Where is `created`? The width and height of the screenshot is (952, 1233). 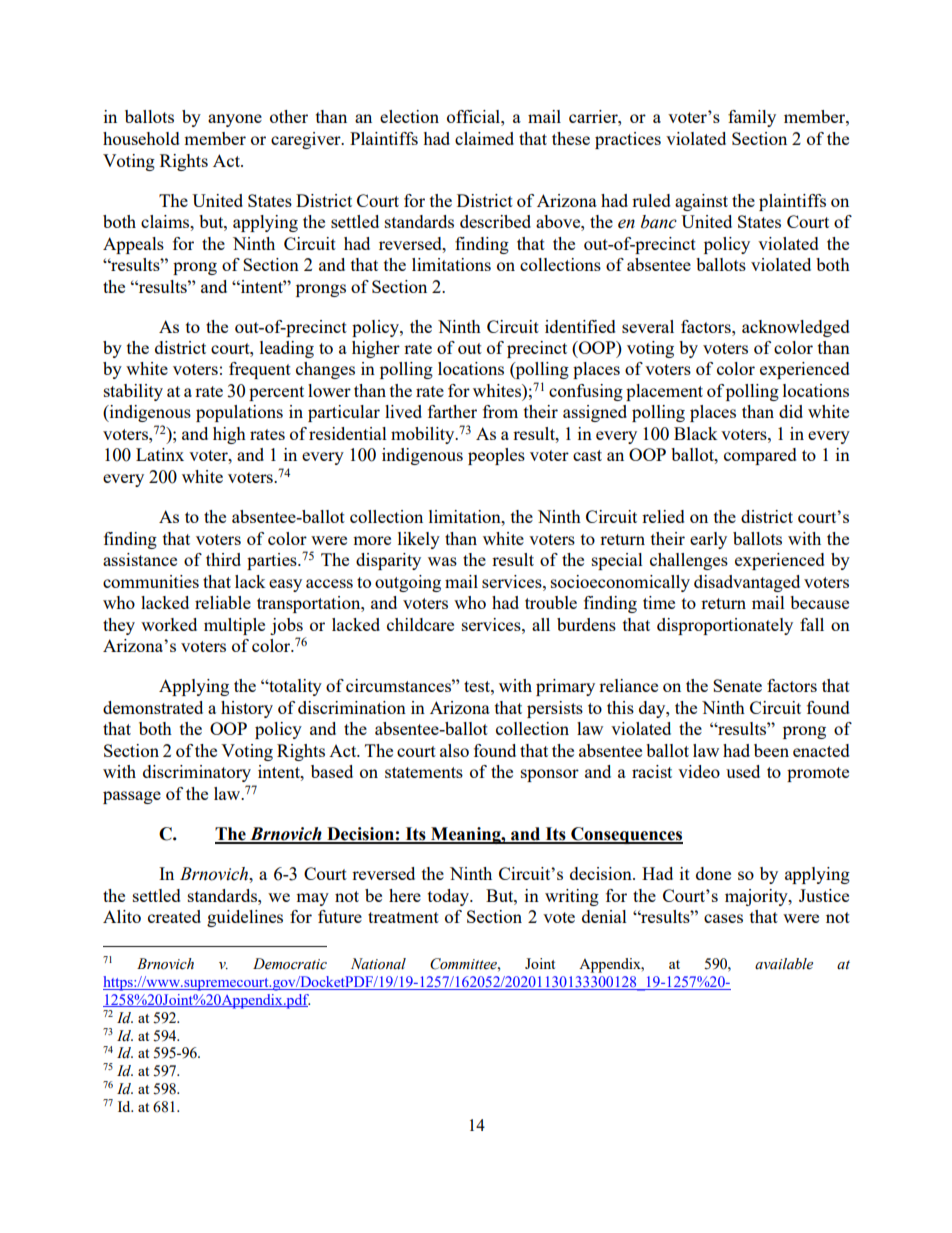
created is located at coordinates (174, 916).
